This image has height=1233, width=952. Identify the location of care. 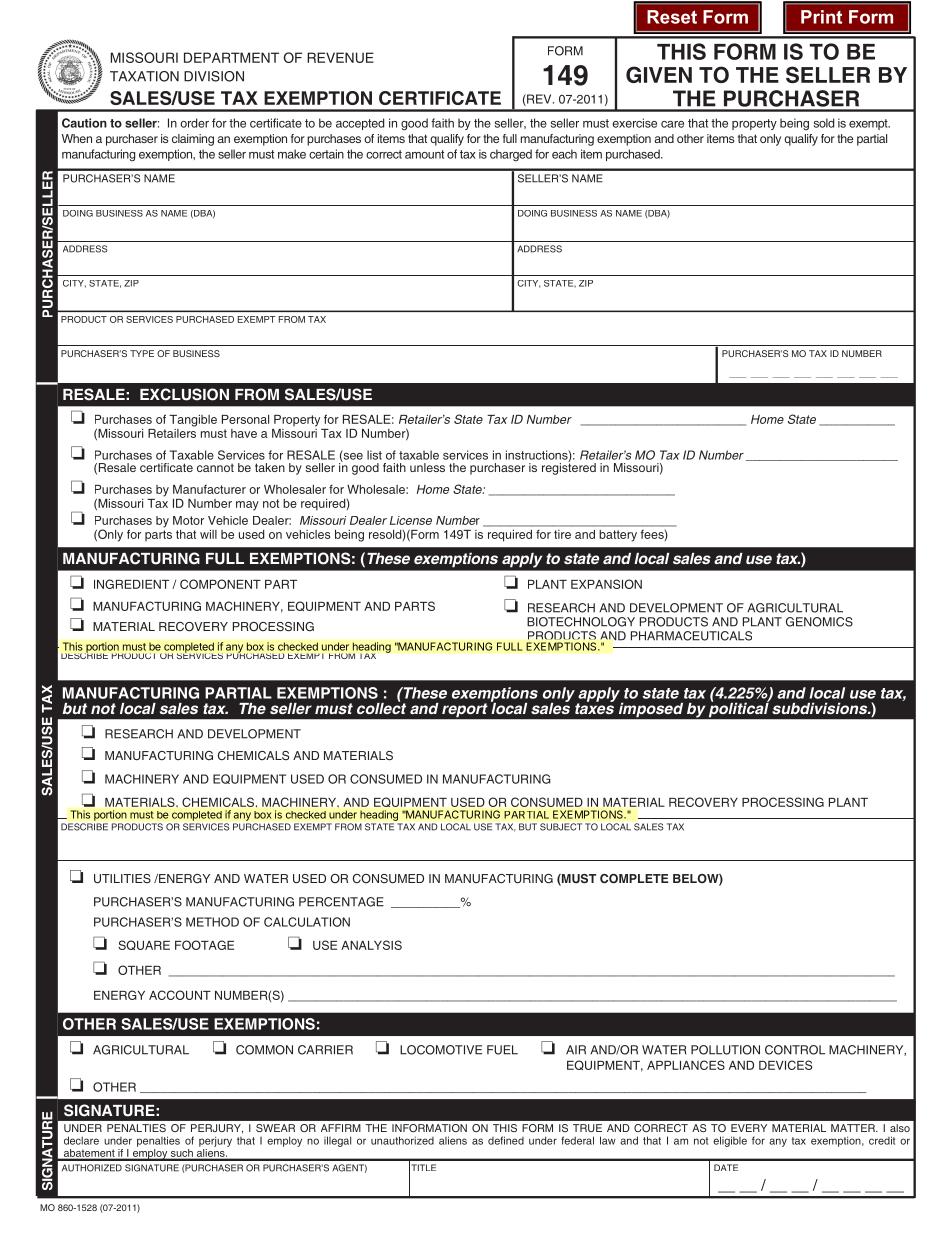
(672, 124).
